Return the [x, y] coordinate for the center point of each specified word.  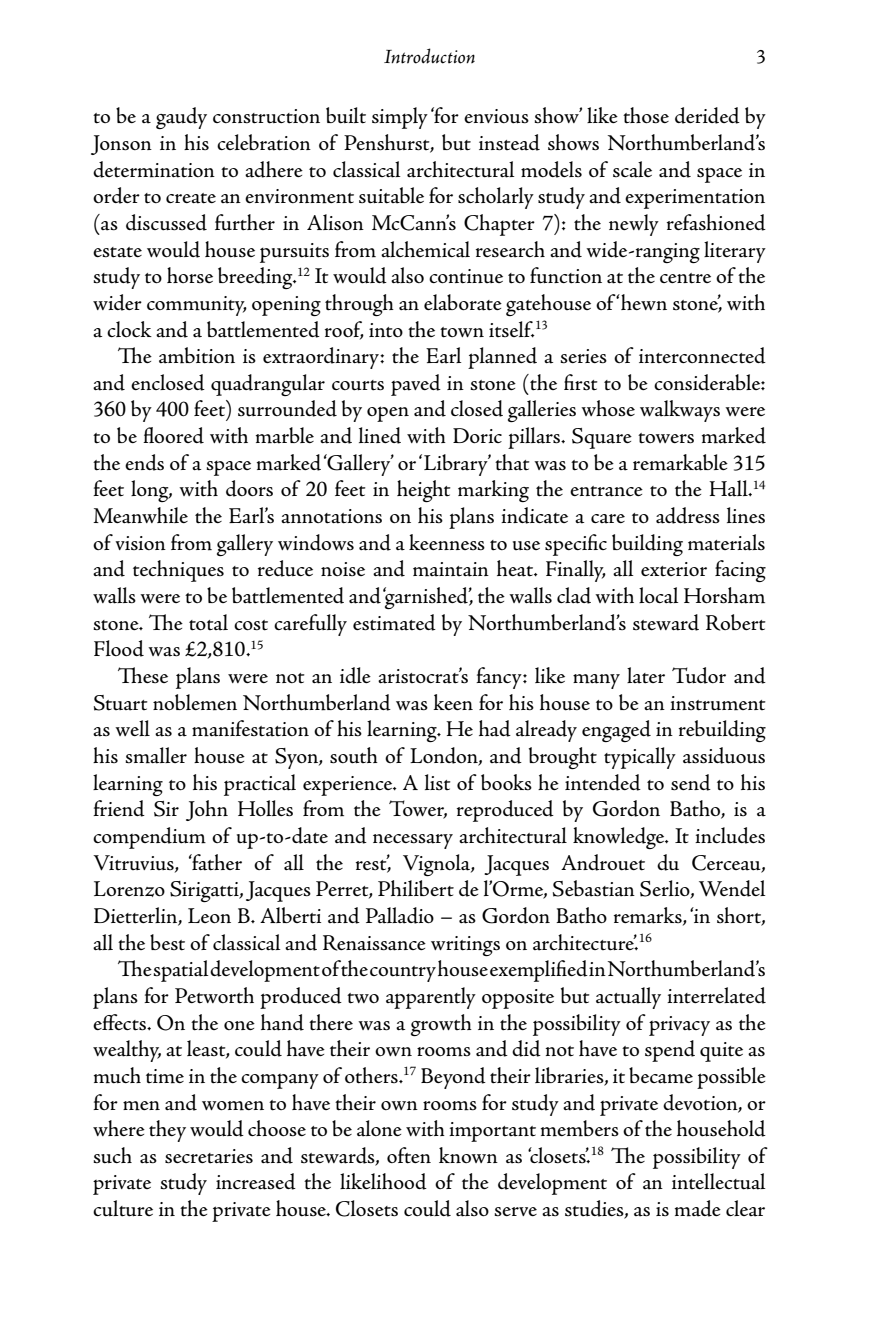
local [659, 595]
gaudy [181, 118]
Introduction [429, 56]
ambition [197, 355]
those [646, 115]
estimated [394, 622]
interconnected [702, 355]
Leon [209, 916]
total [208, 622]
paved [416, 385]
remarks [649, 916]
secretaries [209, 1156]
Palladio [400, 915]
